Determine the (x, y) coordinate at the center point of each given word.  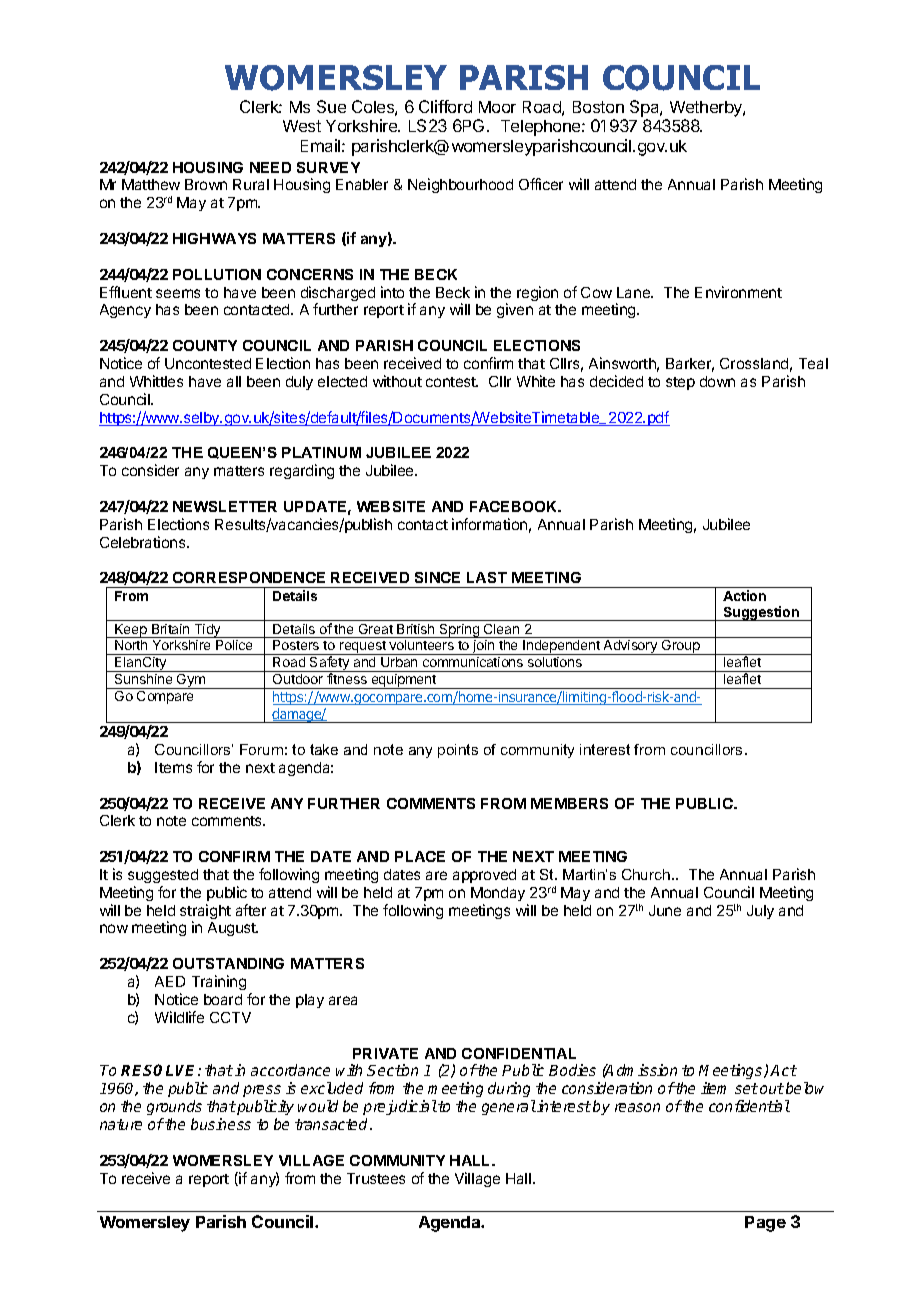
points (458, 751)
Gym (191, 681)
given (515, 310)
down (717, 381)
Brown (206, 184)
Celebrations (144, 542)
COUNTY (205, 345)
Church (647, 874)
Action (744, 595)
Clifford (445, 106)
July (760, 912)
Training (219, 982)
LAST (487, 577)
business (221, 1124)
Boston (598, 107)
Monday (498, 894)
